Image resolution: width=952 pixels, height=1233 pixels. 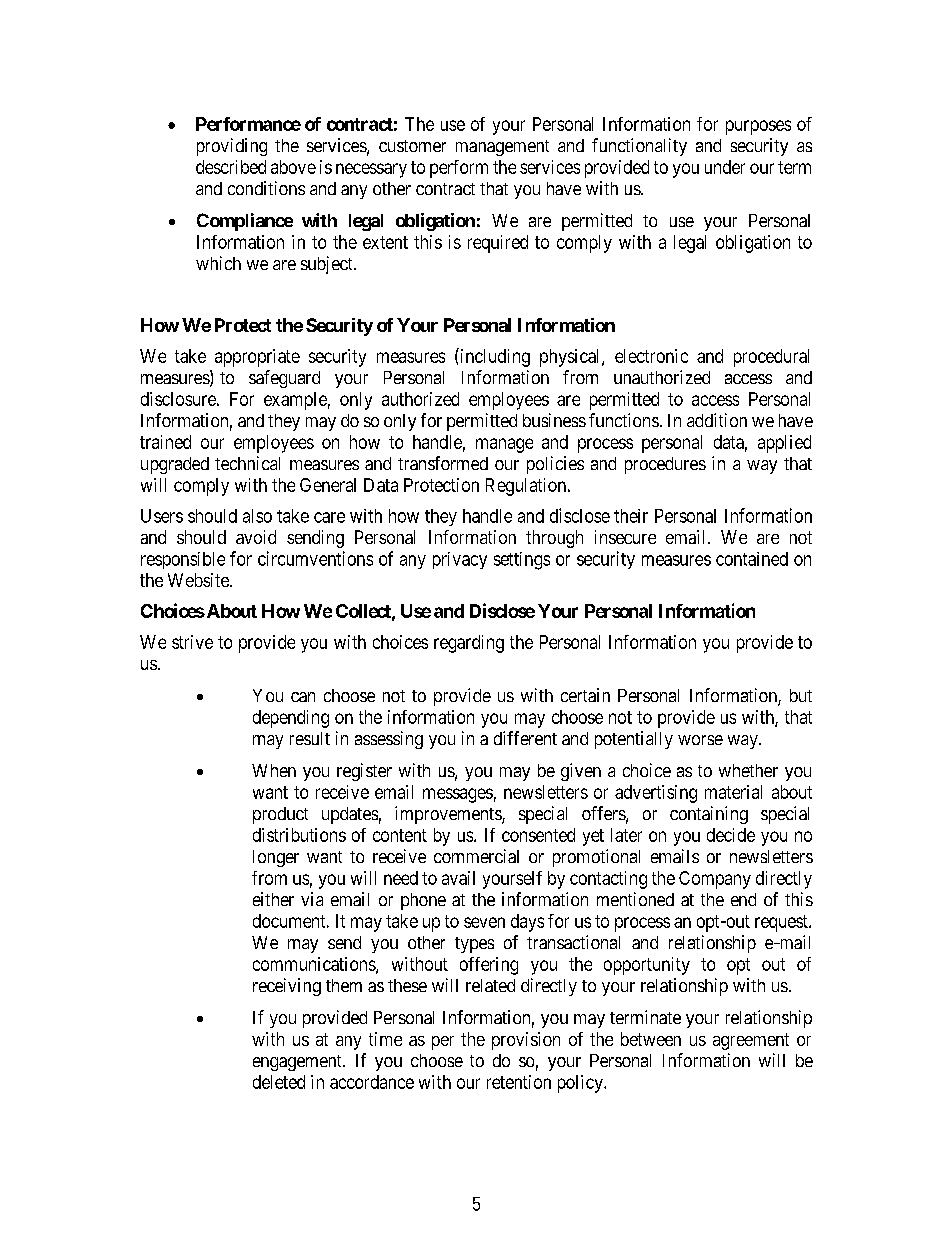 What do you see at coordinates (279, 1082) in the document?
I see `deleted` at bounding box center [279, 1082].
